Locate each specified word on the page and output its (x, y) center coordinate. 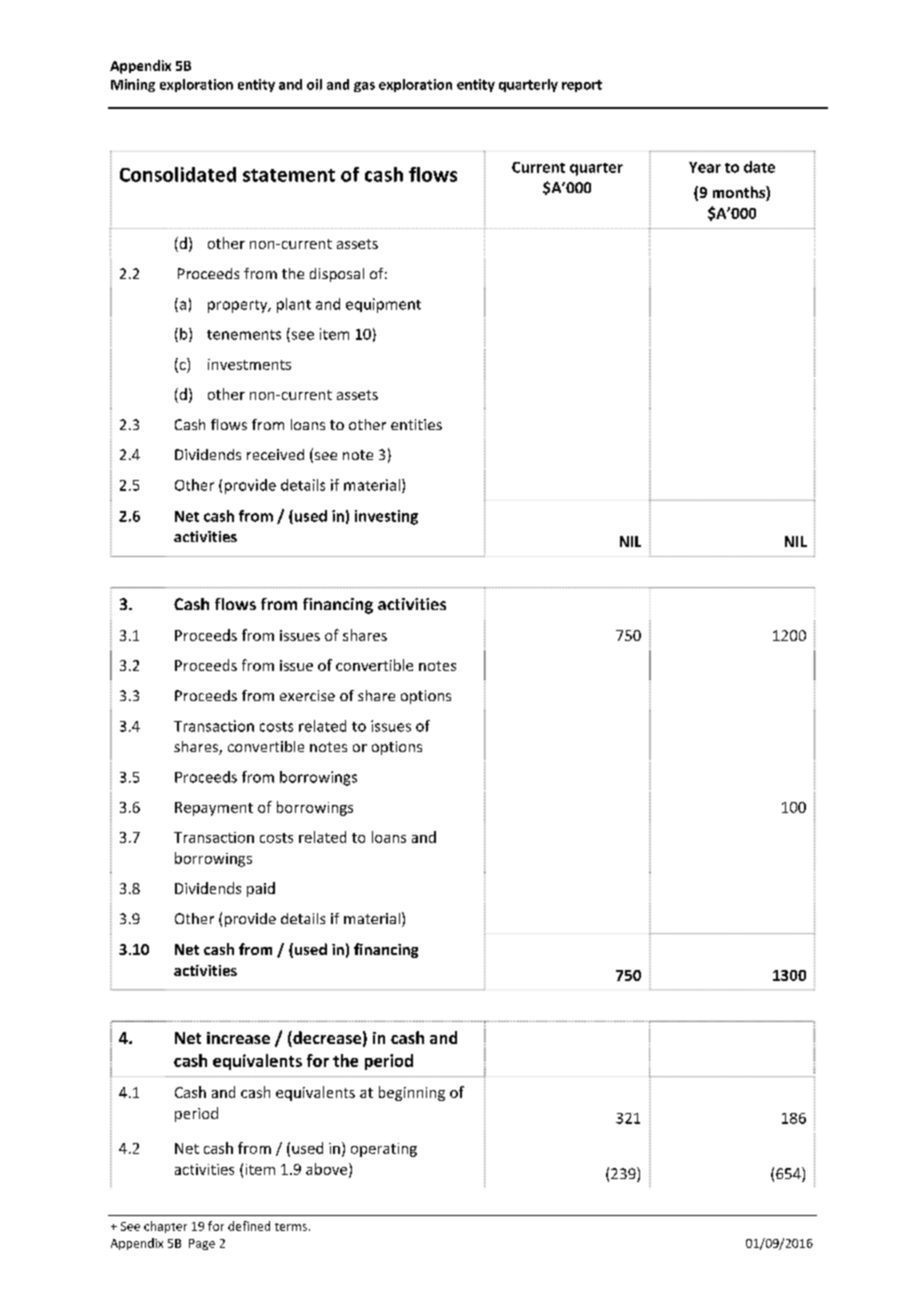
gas (364, 87)
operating (384, 1150)
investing (386, 517)
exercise (307, 695)
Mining (133, 85)
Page (202, 1244)
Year (705, 167)
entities (416, 424)
